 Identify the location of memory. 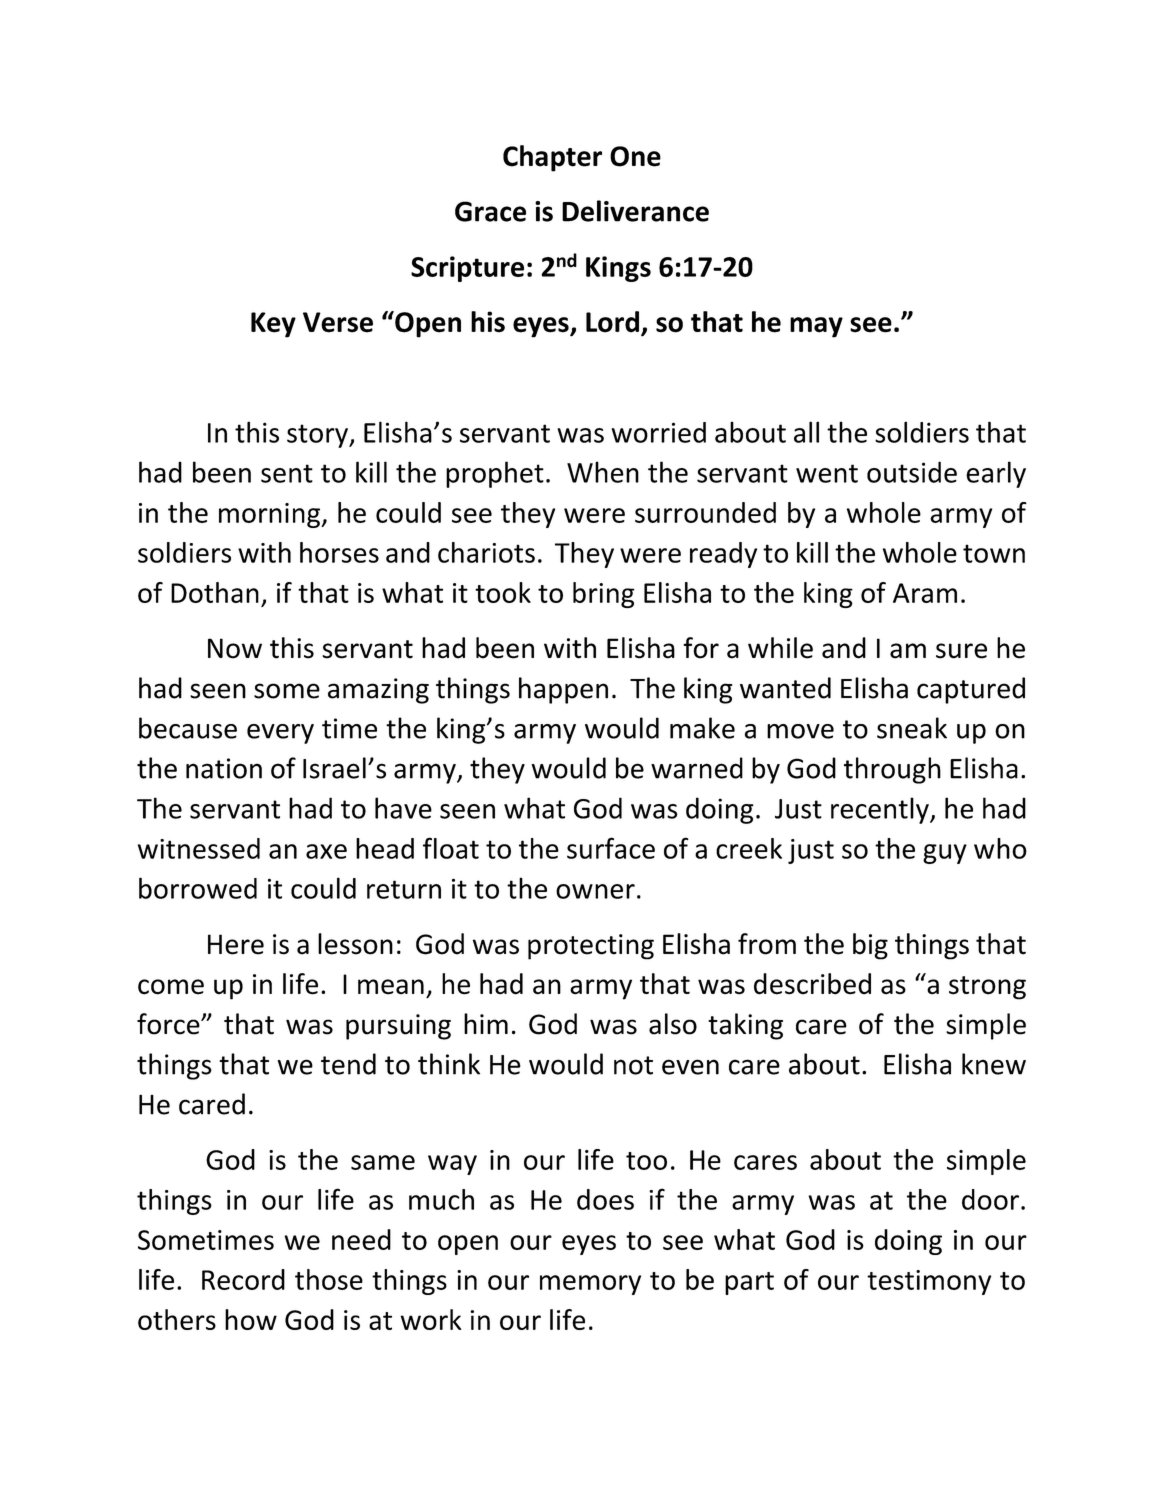
(590, 1285).
